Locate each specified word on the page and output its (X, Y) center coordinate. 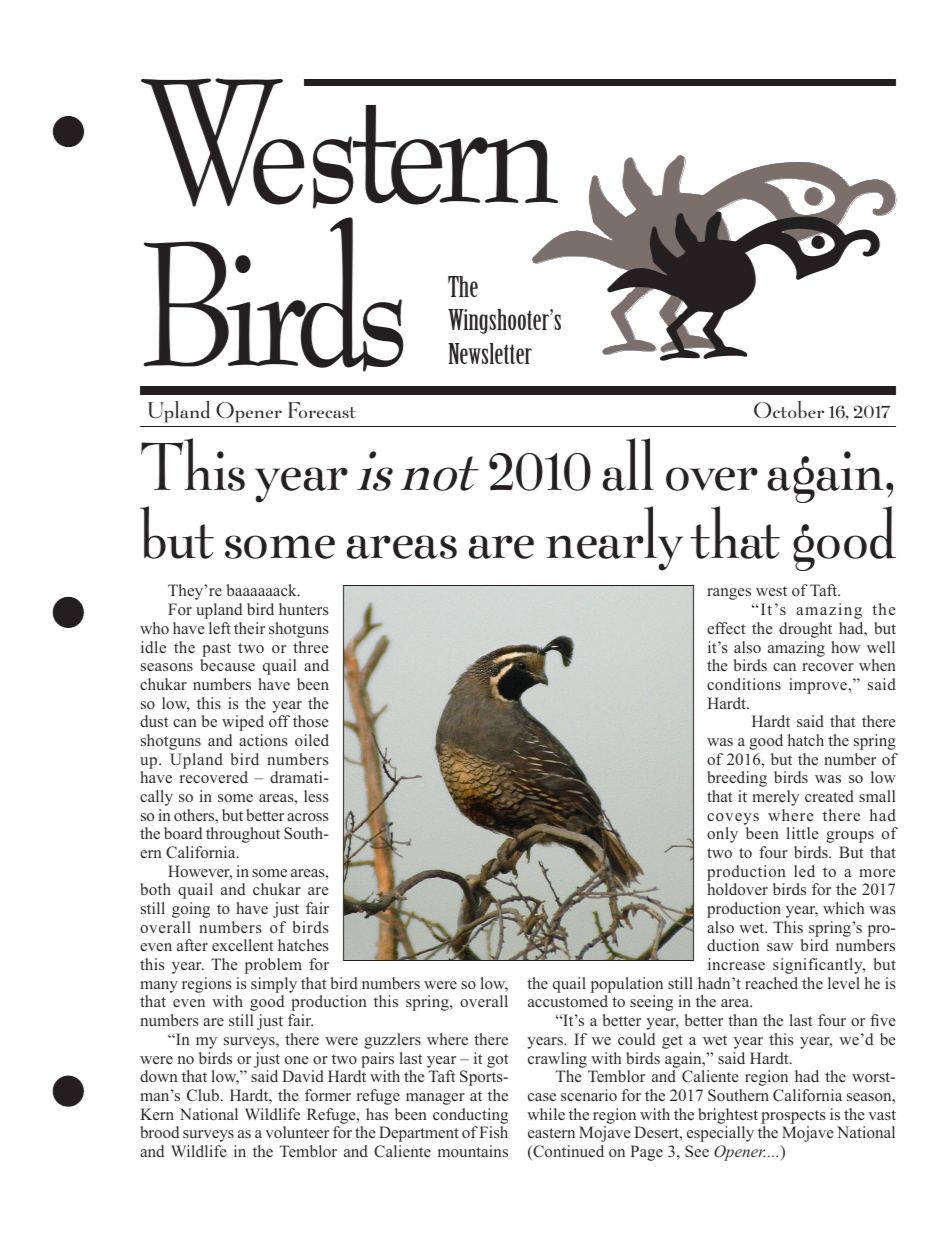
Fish (493, 1132)
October (789, 409)
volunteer (297, 1132)
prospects (793, 1117)
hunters (304, 609)
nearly (614, 538)
